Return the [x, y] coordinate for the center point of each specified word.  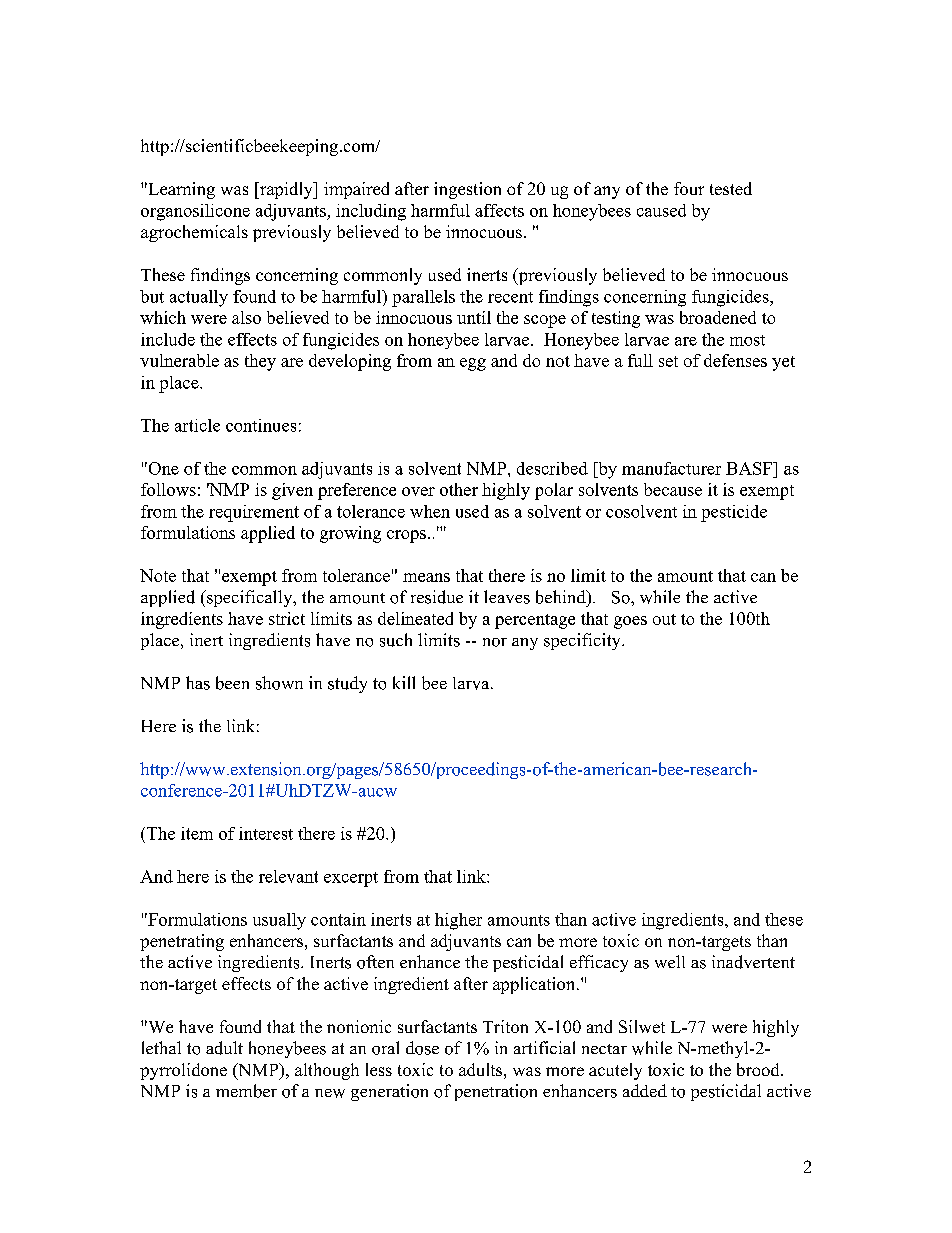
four [689, 188]
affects [499, 210]
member [246, 1091]
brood [759, 1069]
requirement [254, 513]
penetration [496, 1092]
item [197, 833]
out [664, 619]
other [459, 489]
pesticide [734, 513]
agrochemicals [194, 233]
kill [404, 682]
